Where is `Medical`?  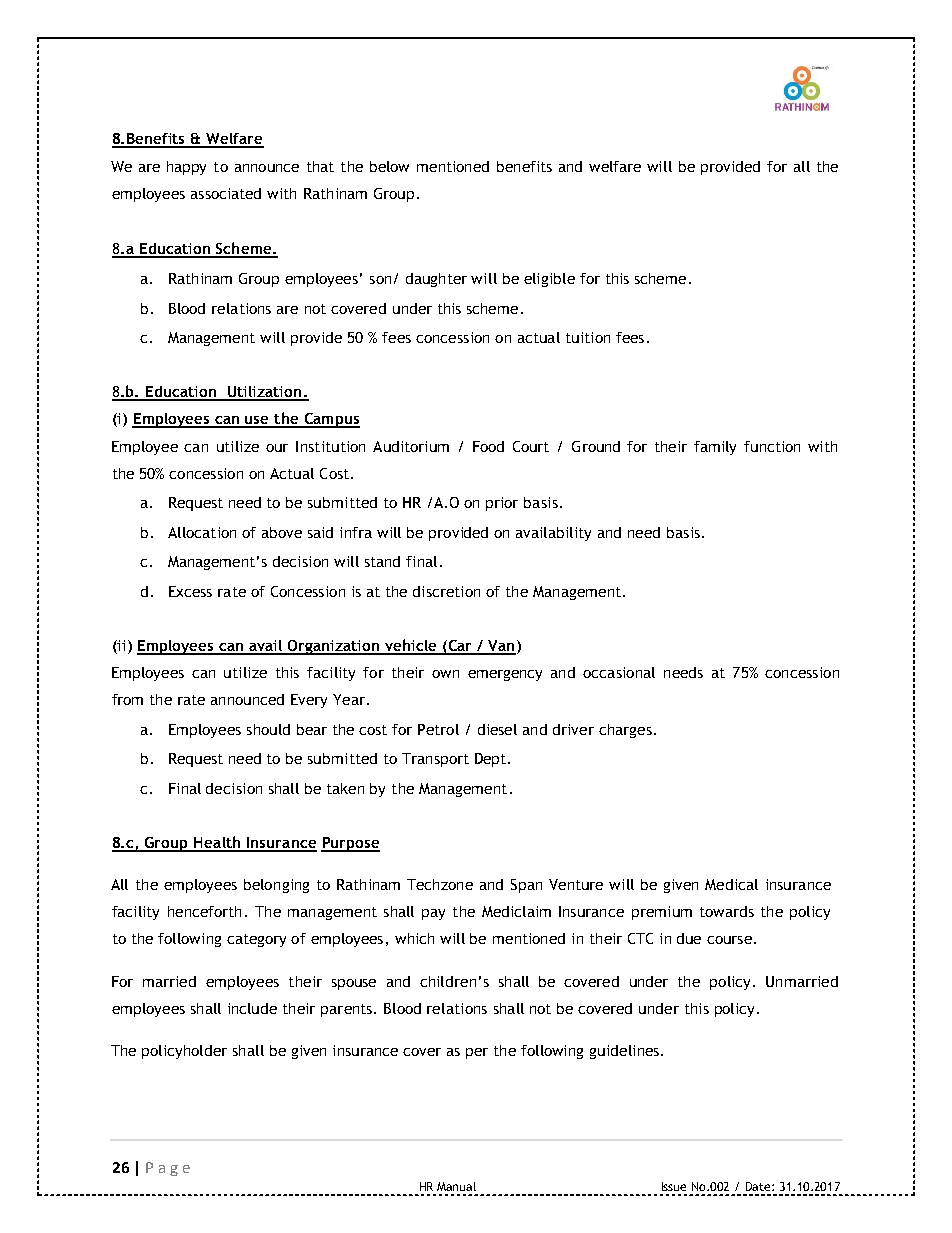
Medical is located at coordinates (731, 884).
